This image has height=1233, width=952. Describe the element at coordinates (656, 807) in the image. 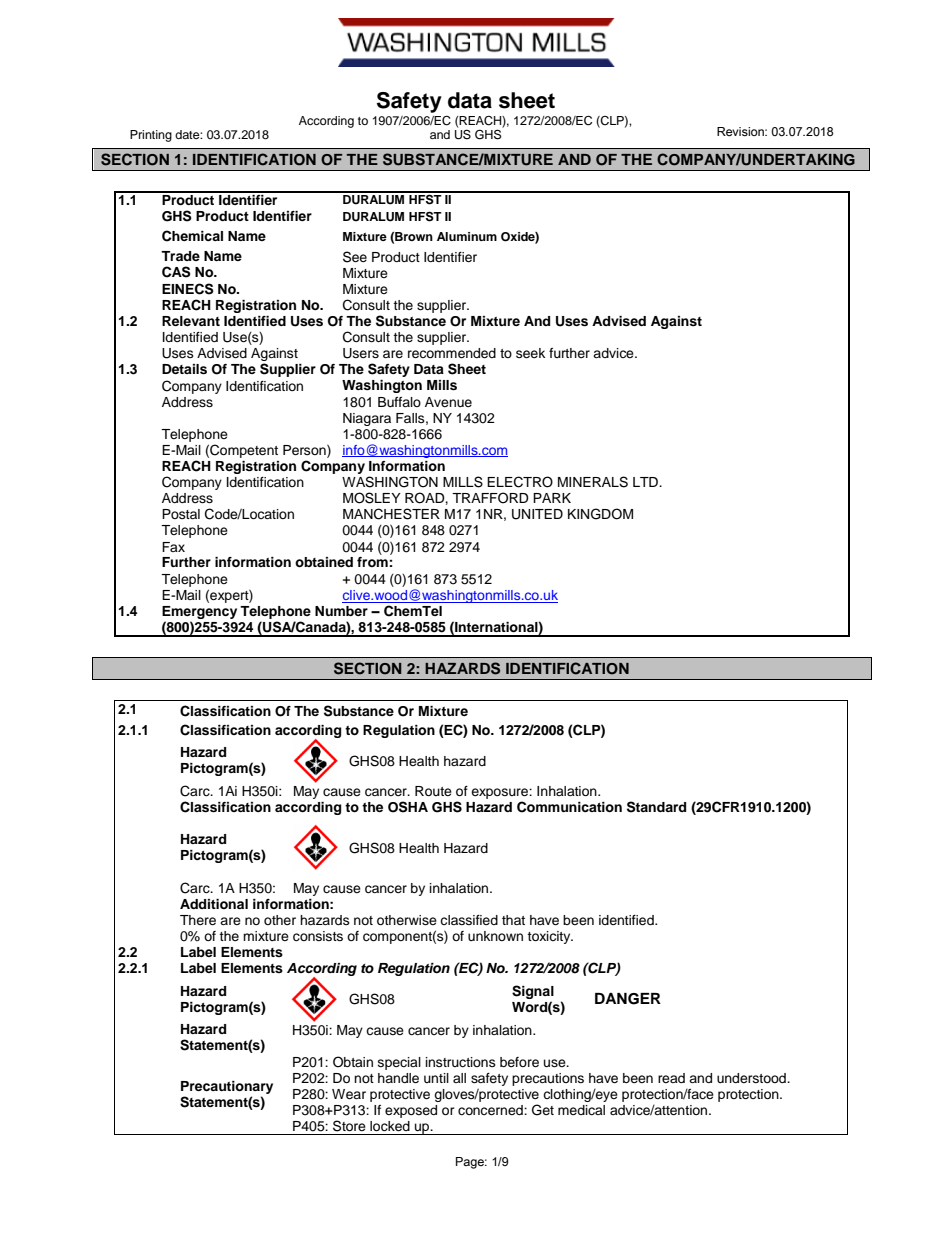

I see `Standard` at that location.
